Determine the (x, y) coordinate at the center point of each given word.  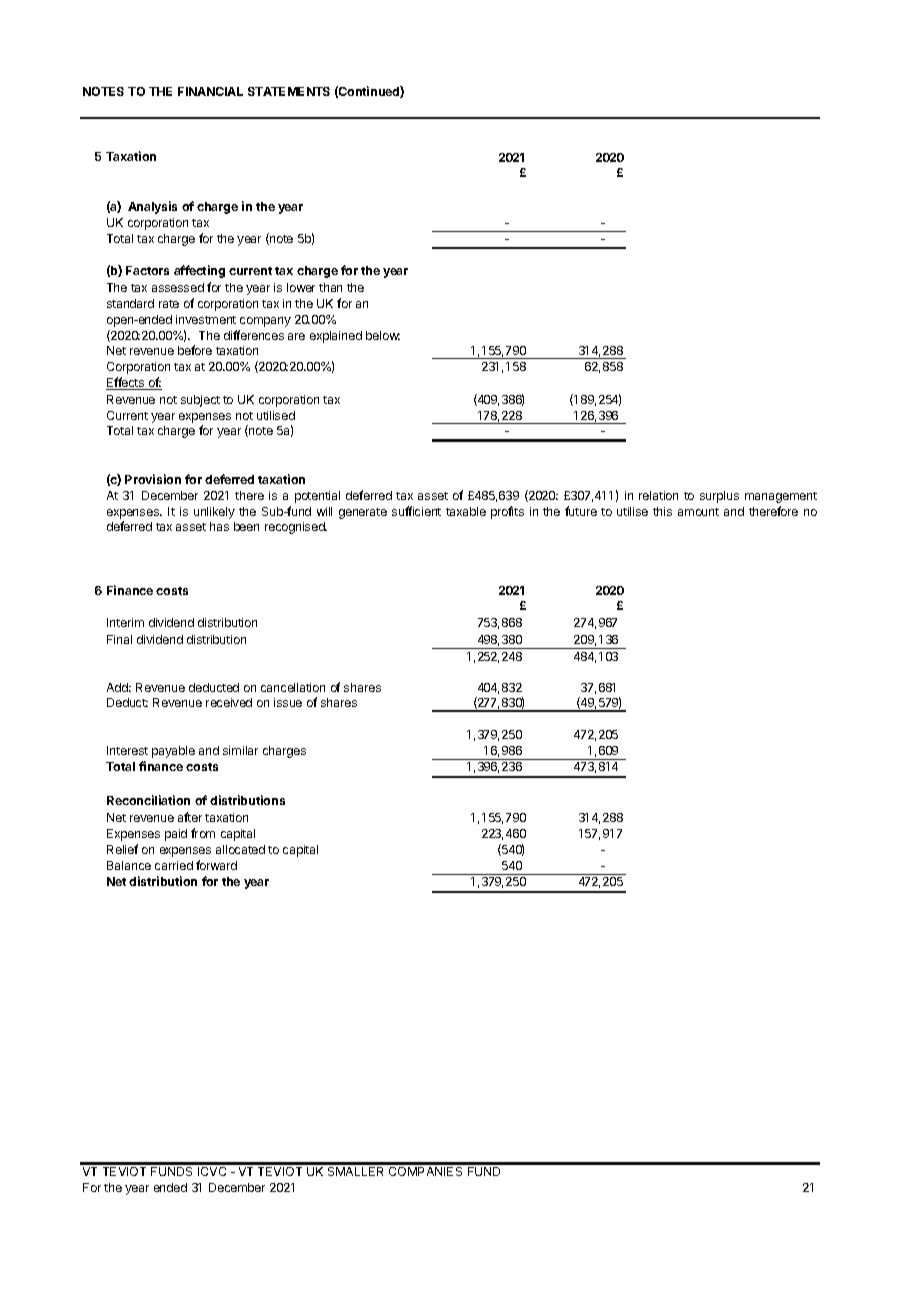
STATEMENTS (289, 91)
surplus (719, 497)
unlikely (214, 513)
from (203, 833)
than (330, 287)
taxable (466, 511)
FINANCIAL (210, 91)
